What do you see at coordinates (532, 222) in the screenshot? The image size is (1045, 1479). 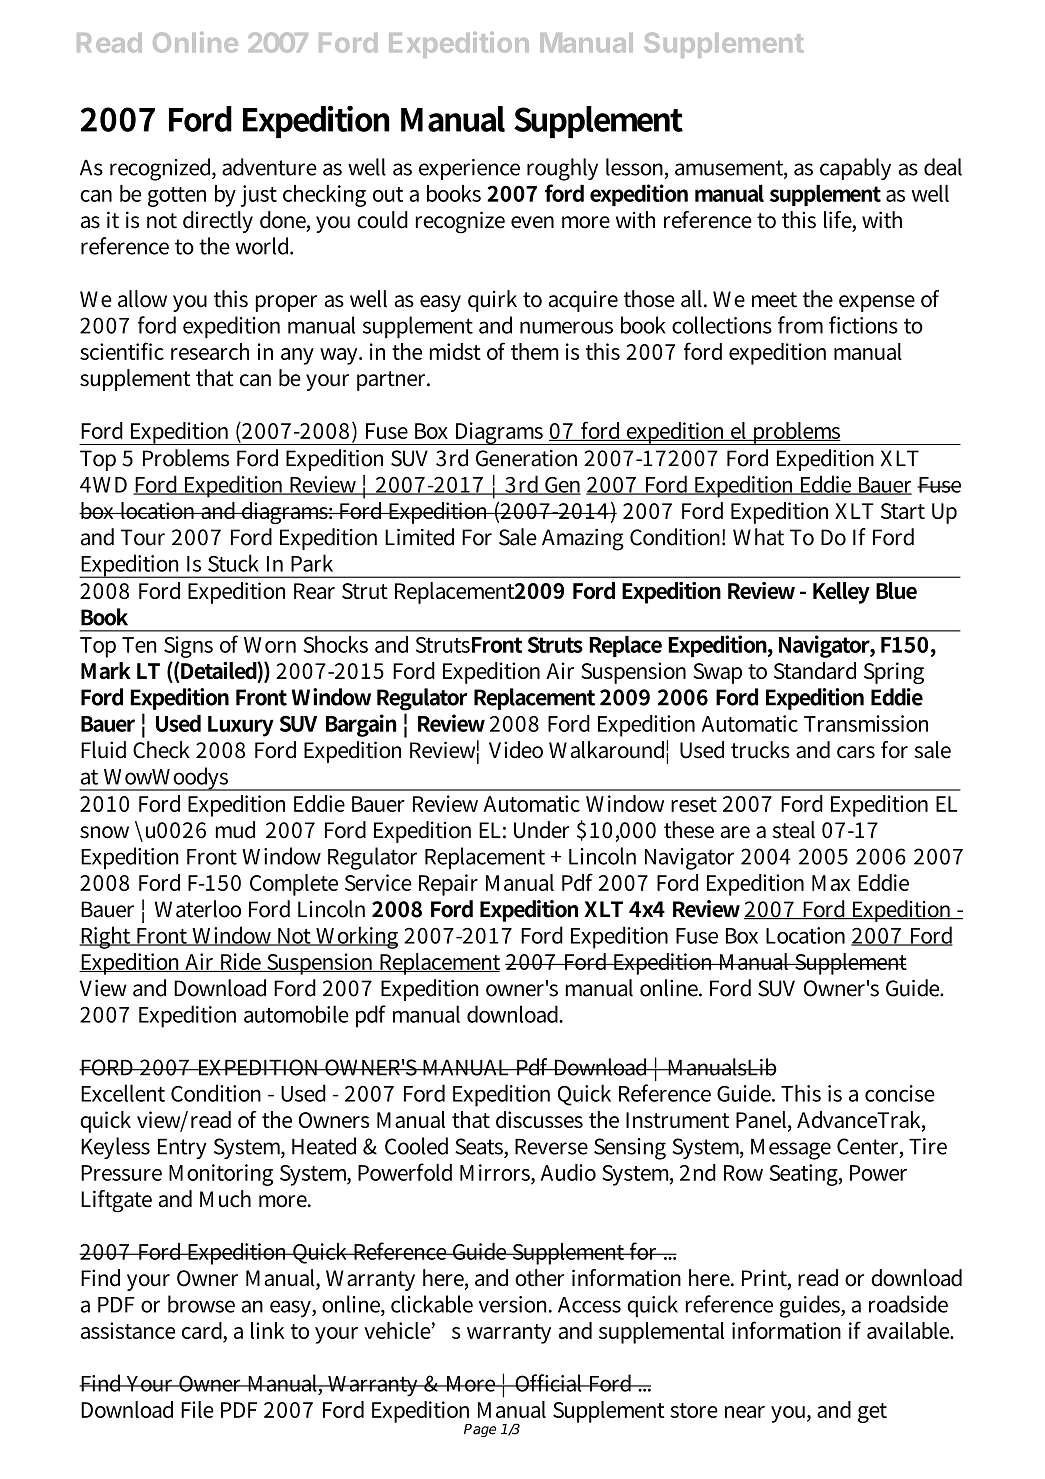 I see `even` at bounding box center [532, 222].
